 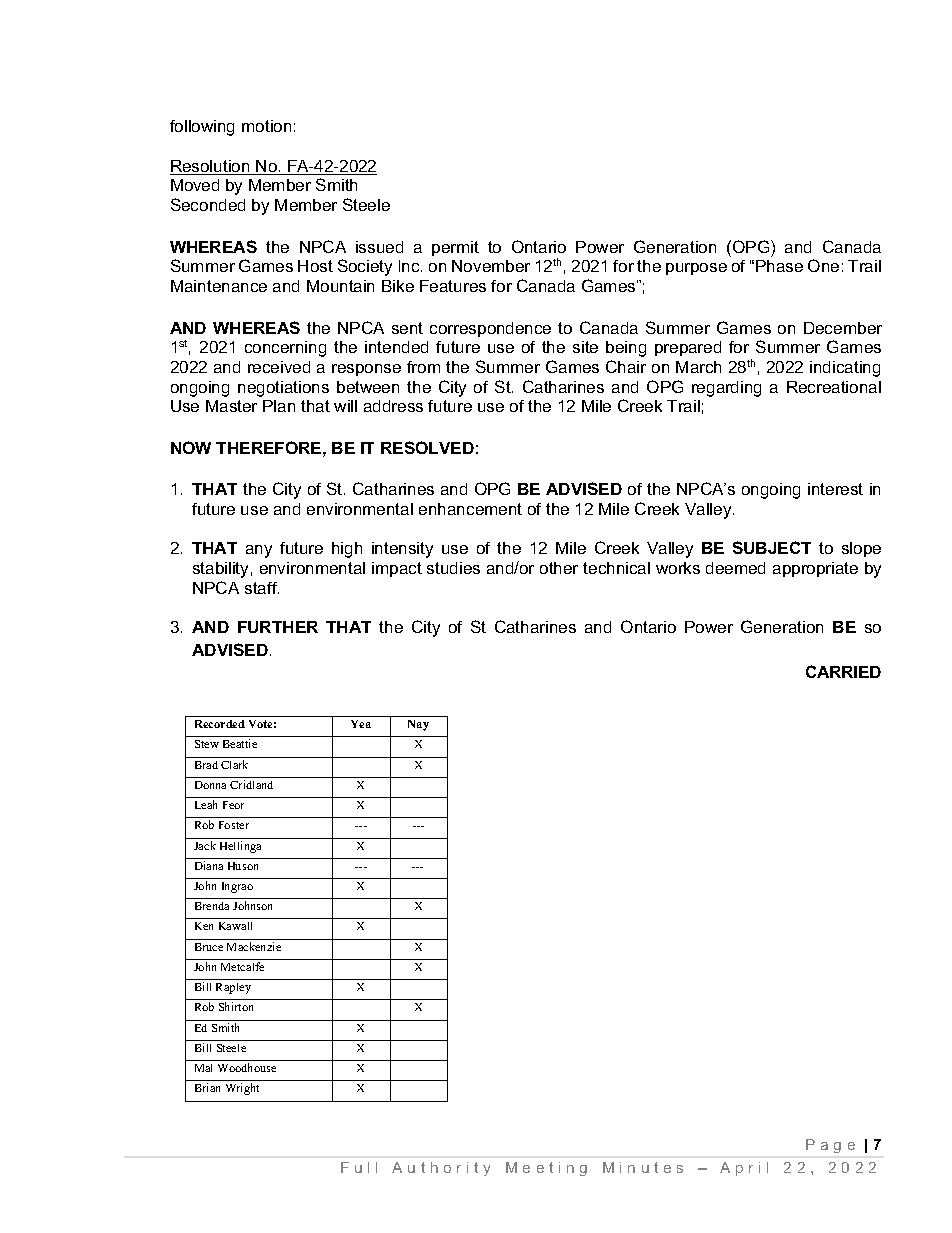 What do you see at coordinates (455, 248) in the screenshot?
I see `permit` at bounding box center [455, 248].
